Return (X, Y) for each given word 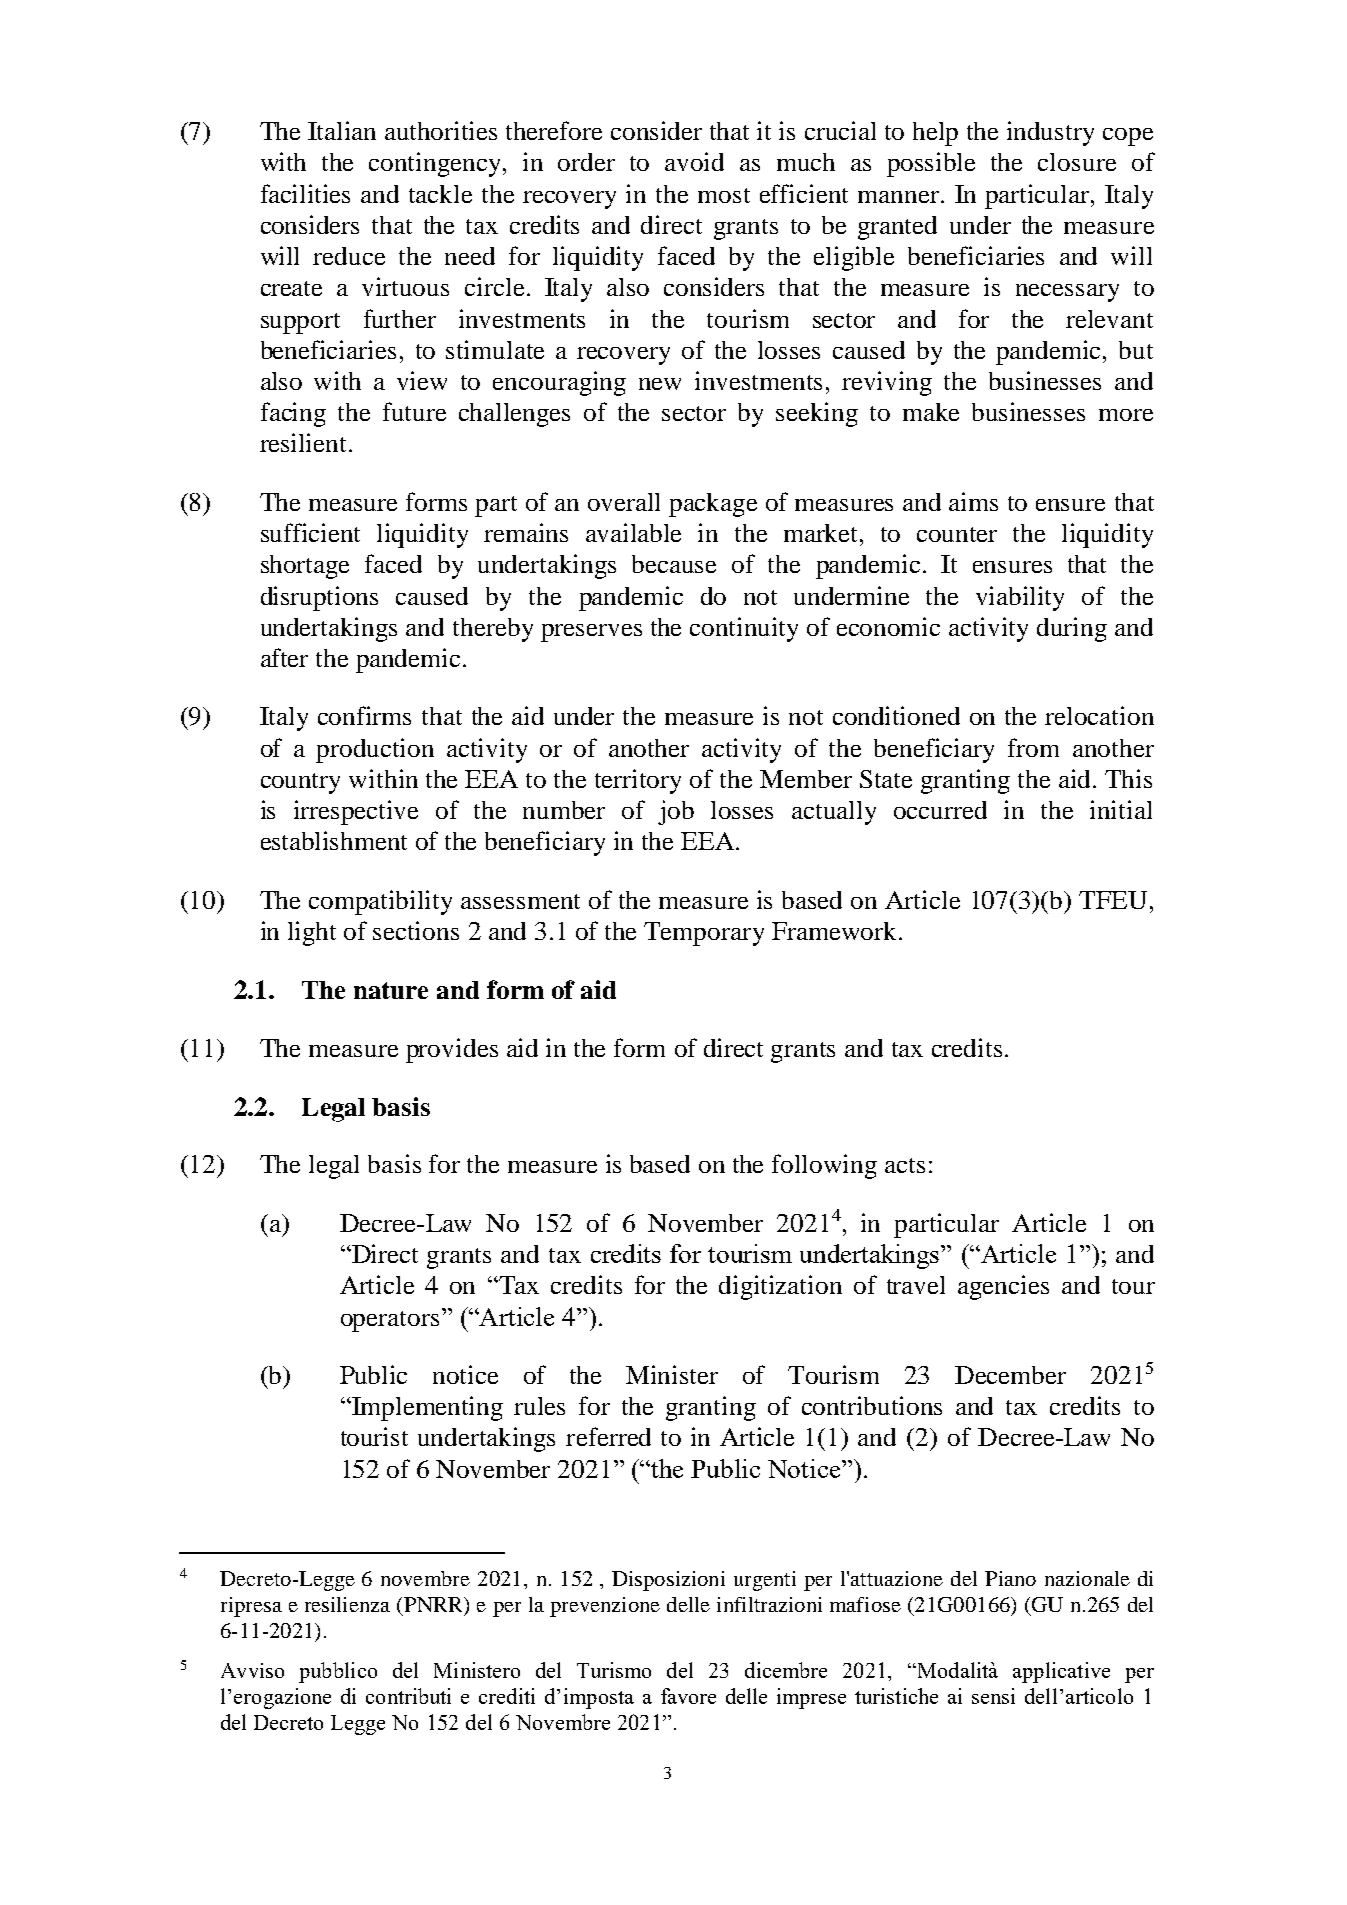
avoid (694, 161)
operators (390, 1321)
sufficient (310, 532)
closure (1077, 162)
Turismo (614, 1670)
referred (608, 1436)
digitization (780, 1287)
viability (1020, 598)
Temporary (704, 934)
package (713, 505)
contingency (436, 164)
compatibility (380, 902)
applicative (1061, 1672)
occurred (940, 810)
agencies (1003, 1287)
